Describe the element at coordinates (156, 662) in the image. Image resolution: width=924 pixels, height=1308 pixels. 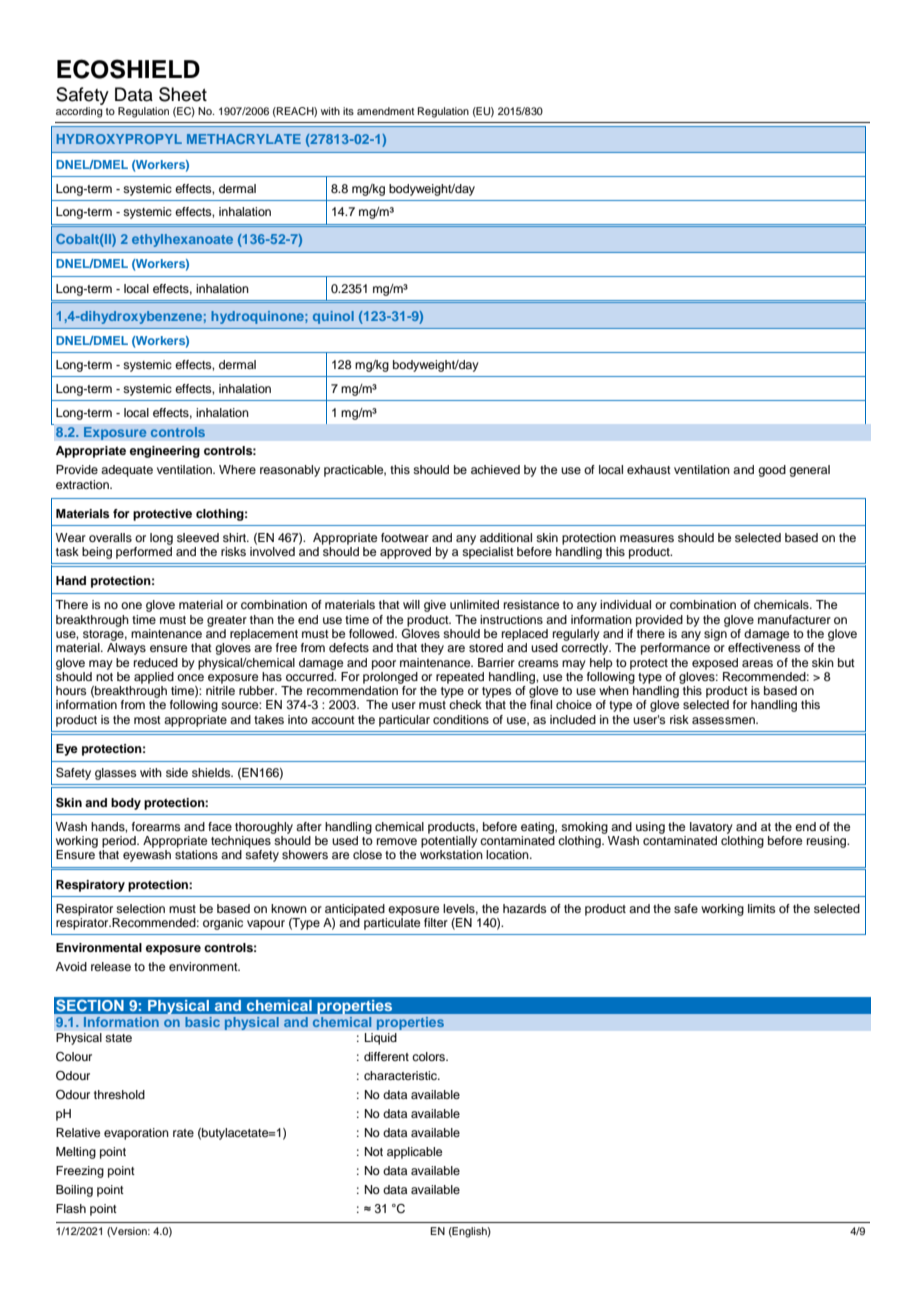
I see `reduced` at that location.
